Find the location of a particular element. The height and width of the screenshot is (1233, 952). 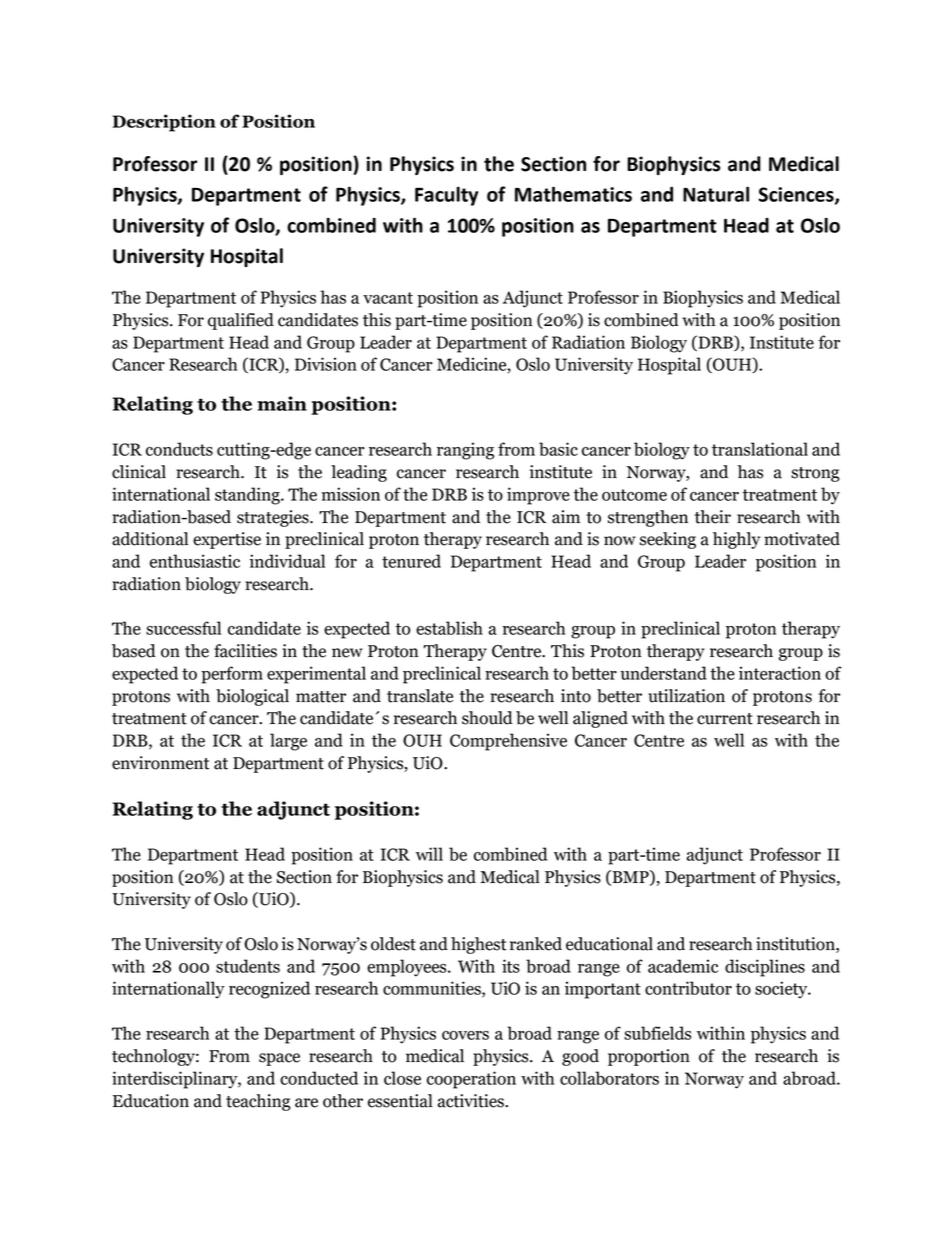

translational is located at coordinates (760, 449).
